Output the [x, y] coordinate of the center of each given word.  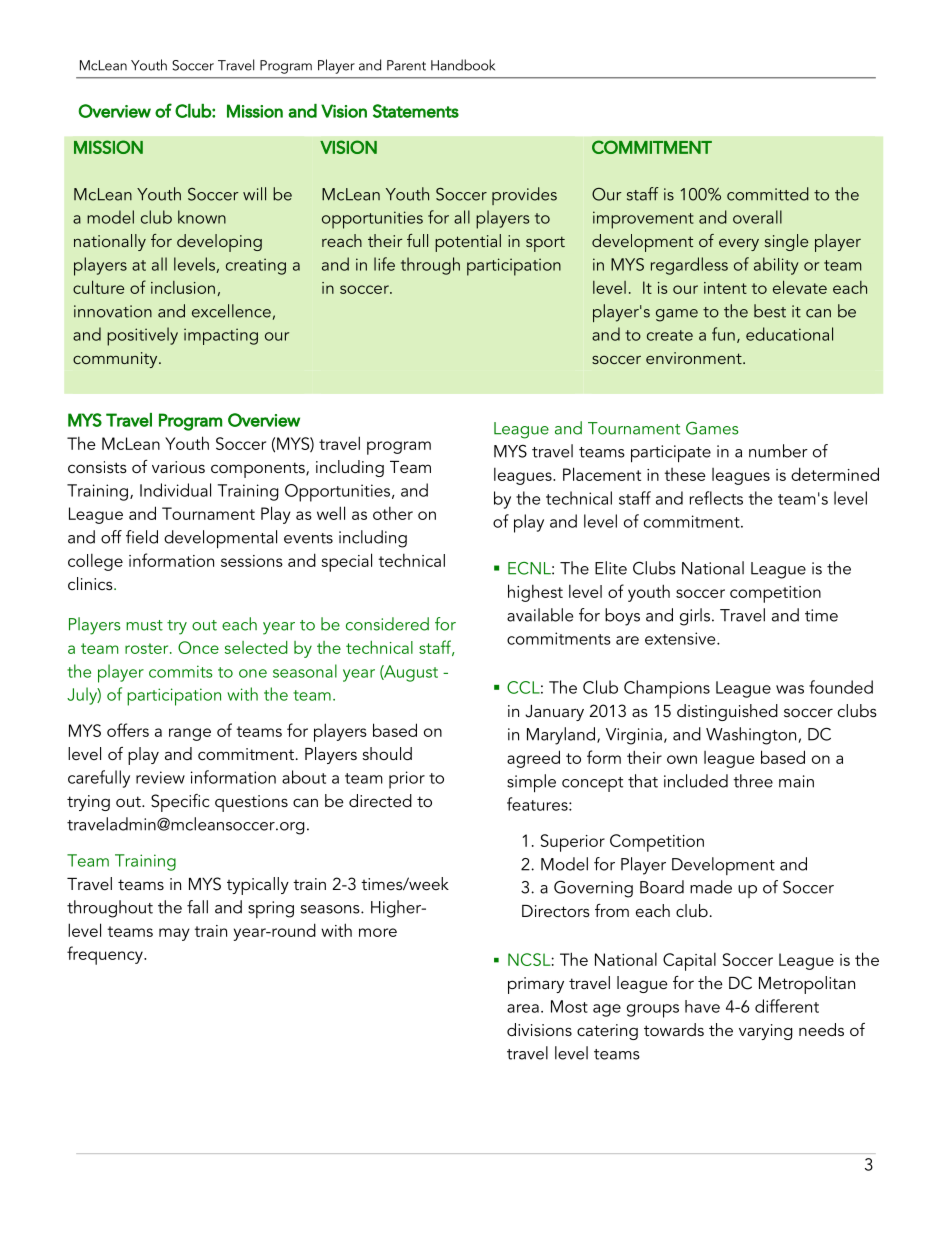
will [254, 194]
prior [407, 780]
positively [142, 336]
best [770, 311]
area [523, 1008]
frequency [106, 955]
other [393, 513]
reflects [716, 498]
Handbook [463, 65]
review [160, 777]
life [384, 264]
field [142, 537]
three [753, 781]
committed [768, 194]
